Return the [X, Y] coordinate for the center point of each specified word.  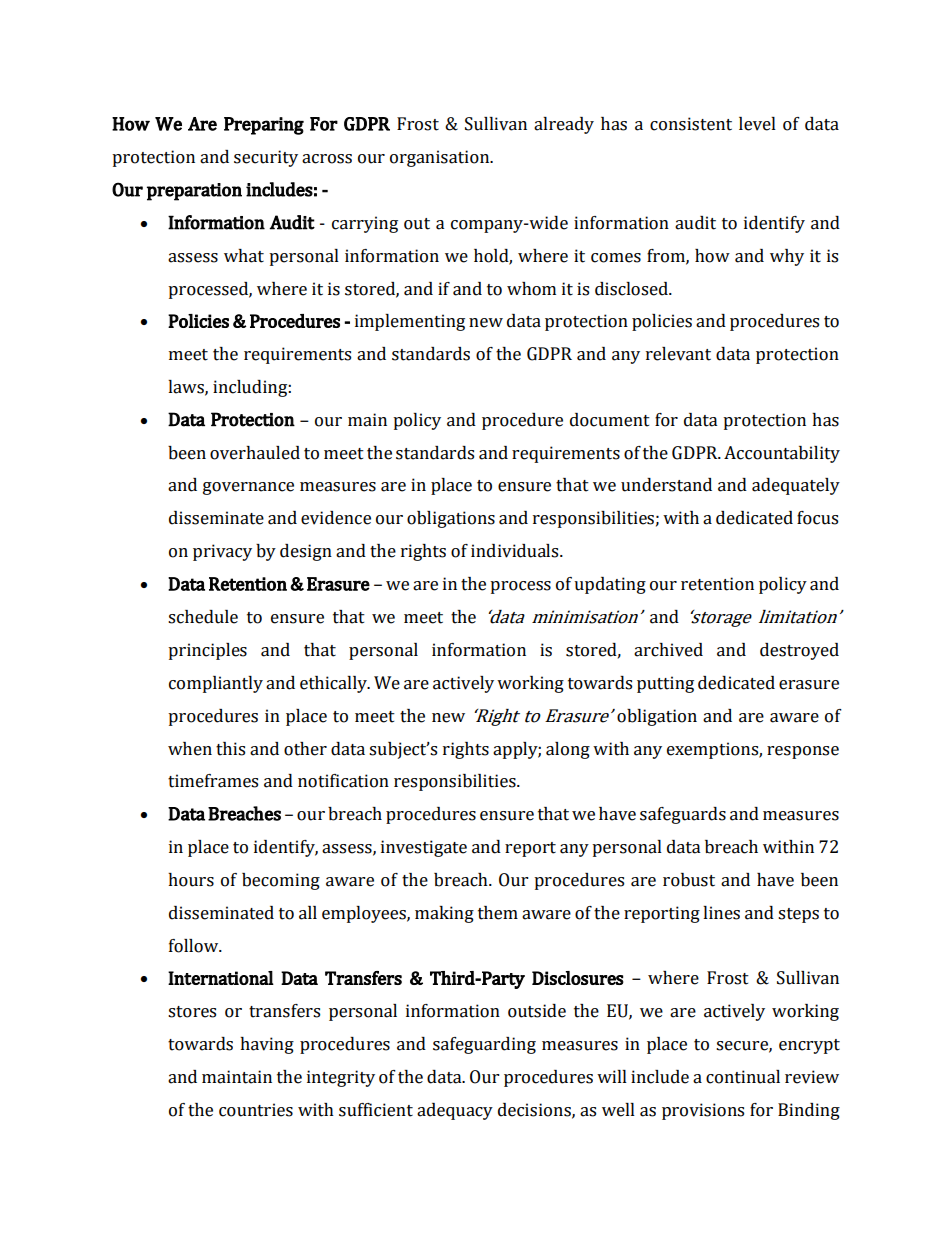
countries [256, 1110]
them [498, 913]
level [757, 124]
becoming [281, 881]
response [803, 752]
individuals [516, 551]
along [568, 750]
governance [248, 488]
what [244, 256]
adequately [796, 486]
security [266, 158]
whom [531, 289]
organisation [441, 158]
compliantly [216, 684]
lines [721, 913]
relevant [678, 354]
